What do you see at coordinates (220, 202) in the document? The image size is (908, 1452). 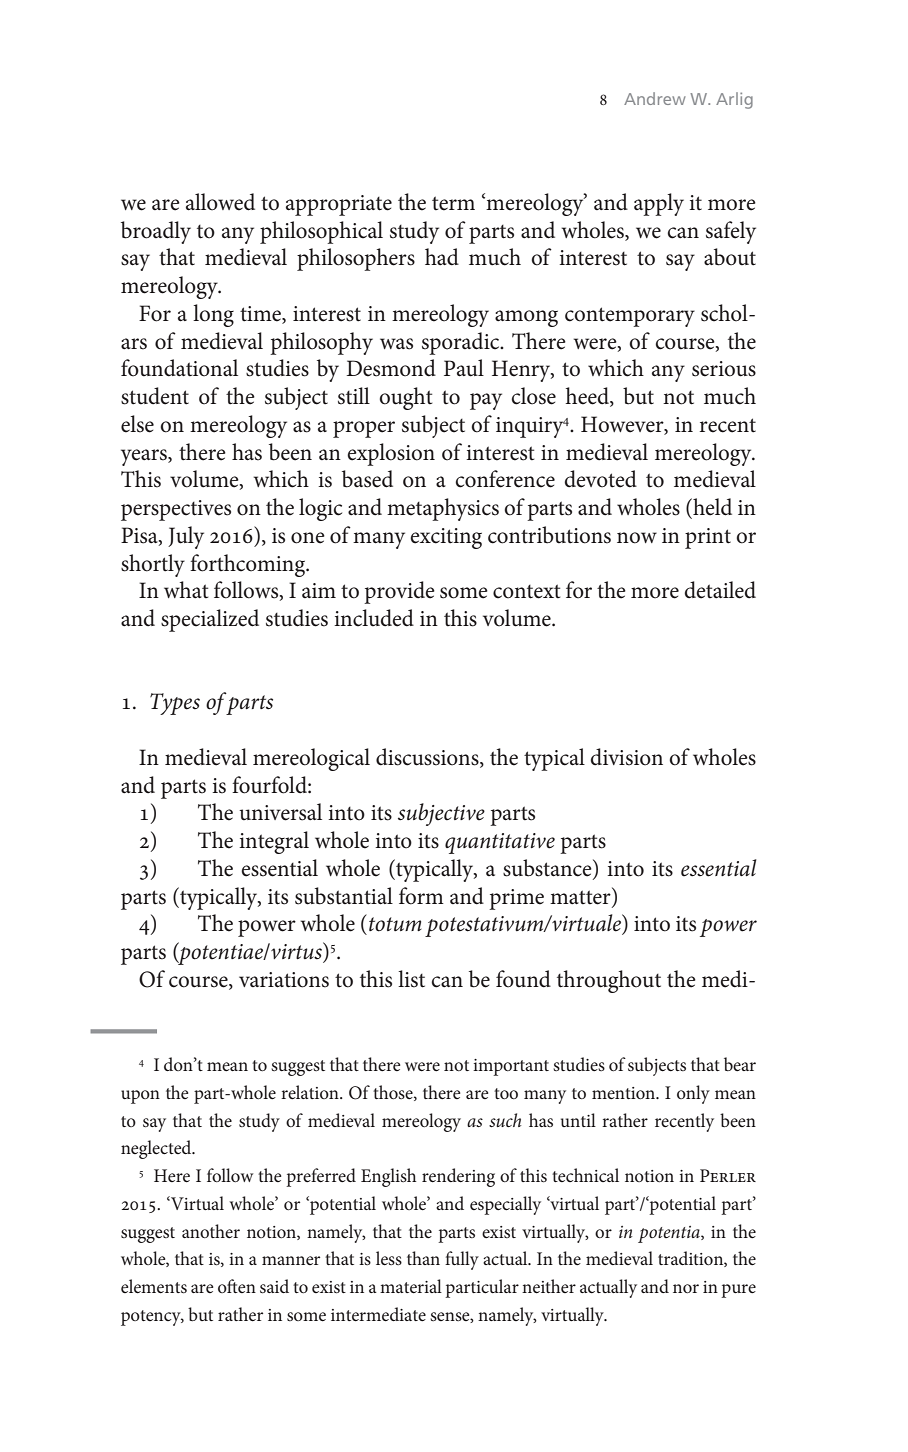 I see `allowed` at bounding box center [220, 202].
